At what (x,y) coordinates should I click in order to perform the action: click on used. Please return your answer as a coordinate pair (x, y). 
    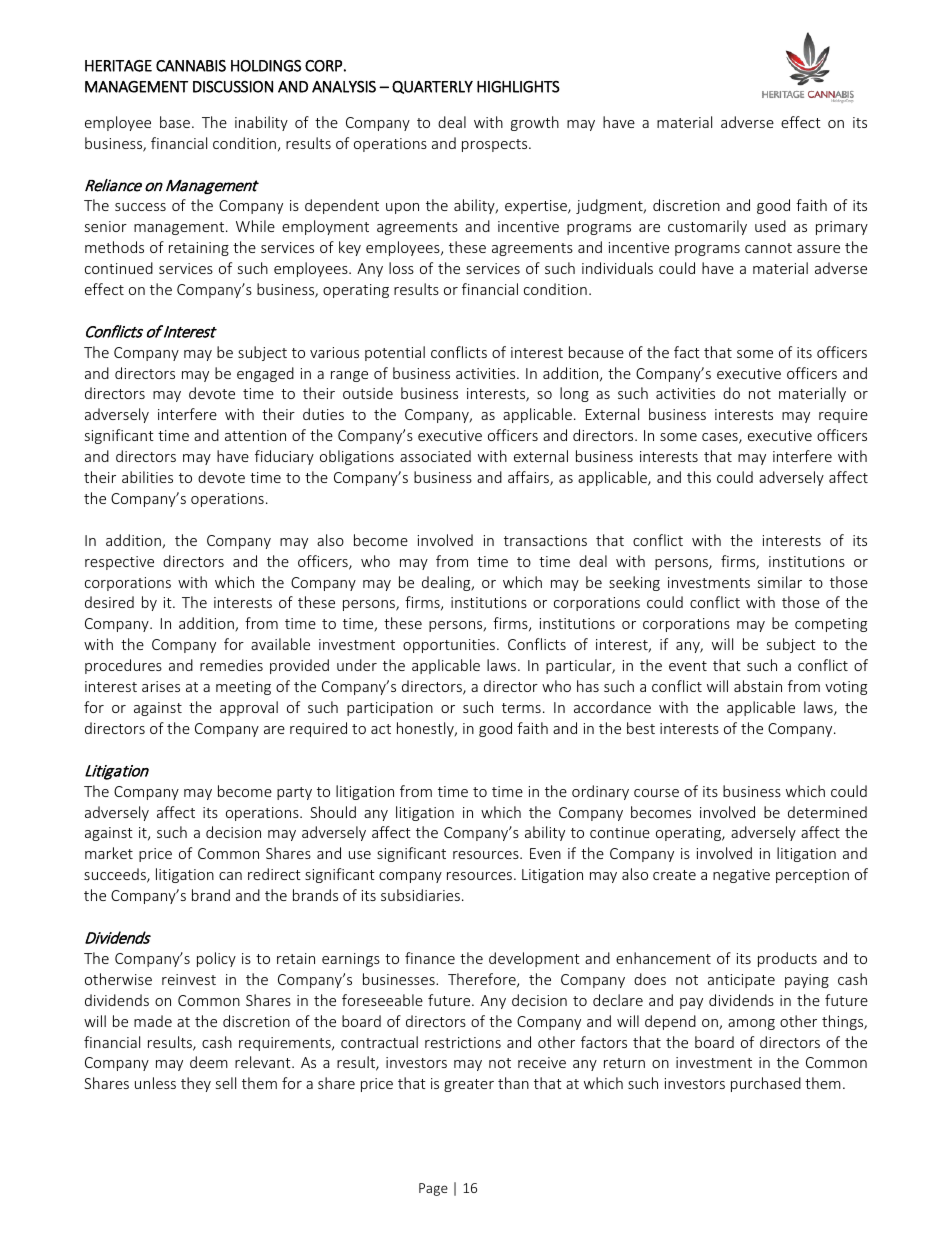
    Looking at the image, I should click on (770, 226).
